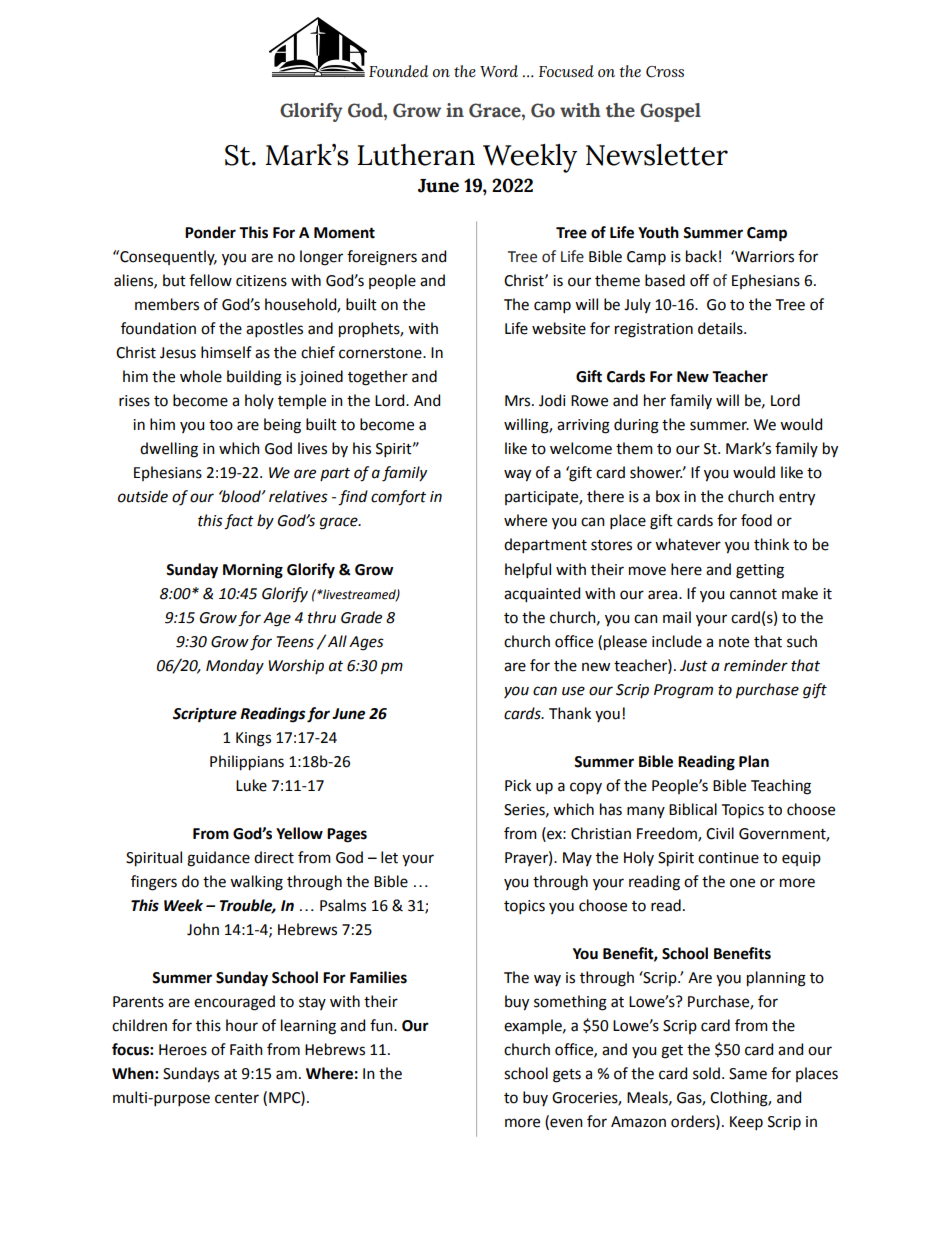 The image size is (952, 1233). Describe the element at coordinates (210, 232) in the screenshot. I see `Ponder` at that location.
